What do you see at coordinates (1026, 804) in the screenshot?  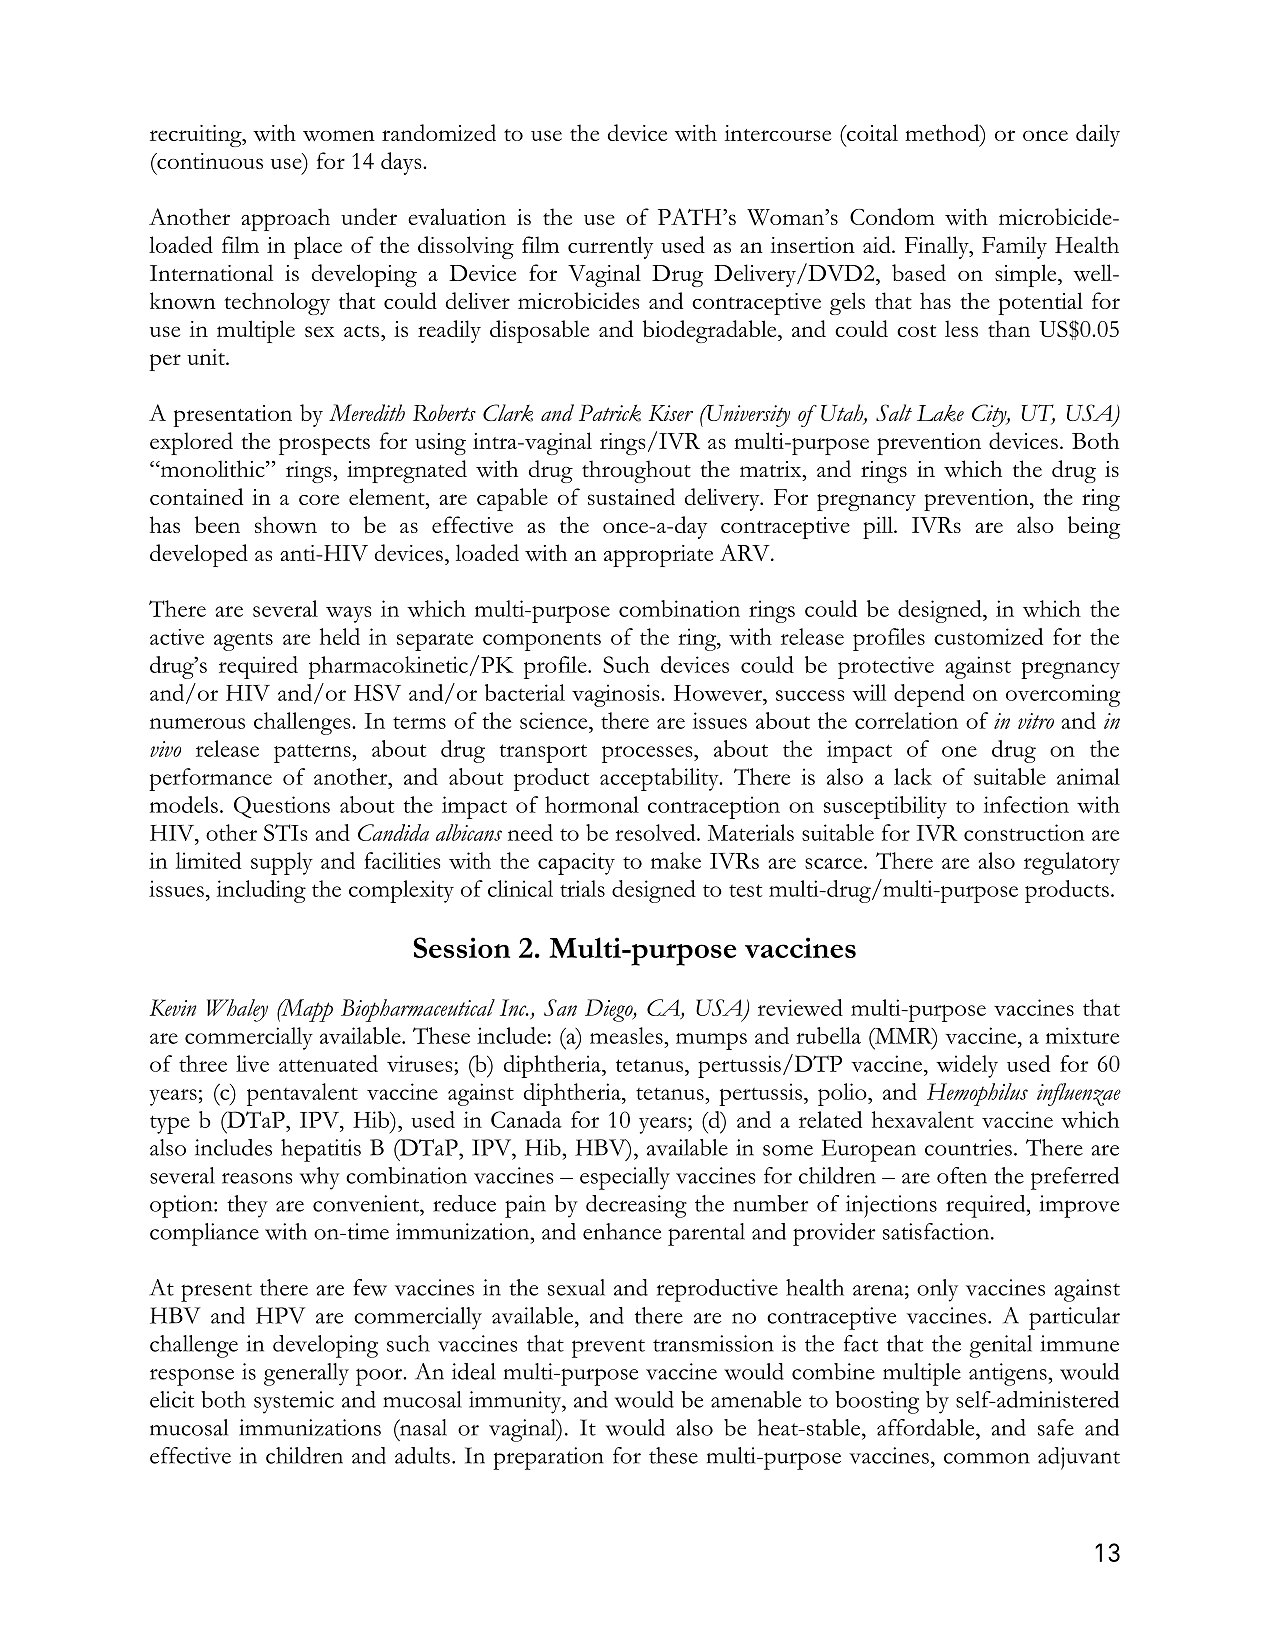 I see `infection` at bounding box center [1026, 804].
